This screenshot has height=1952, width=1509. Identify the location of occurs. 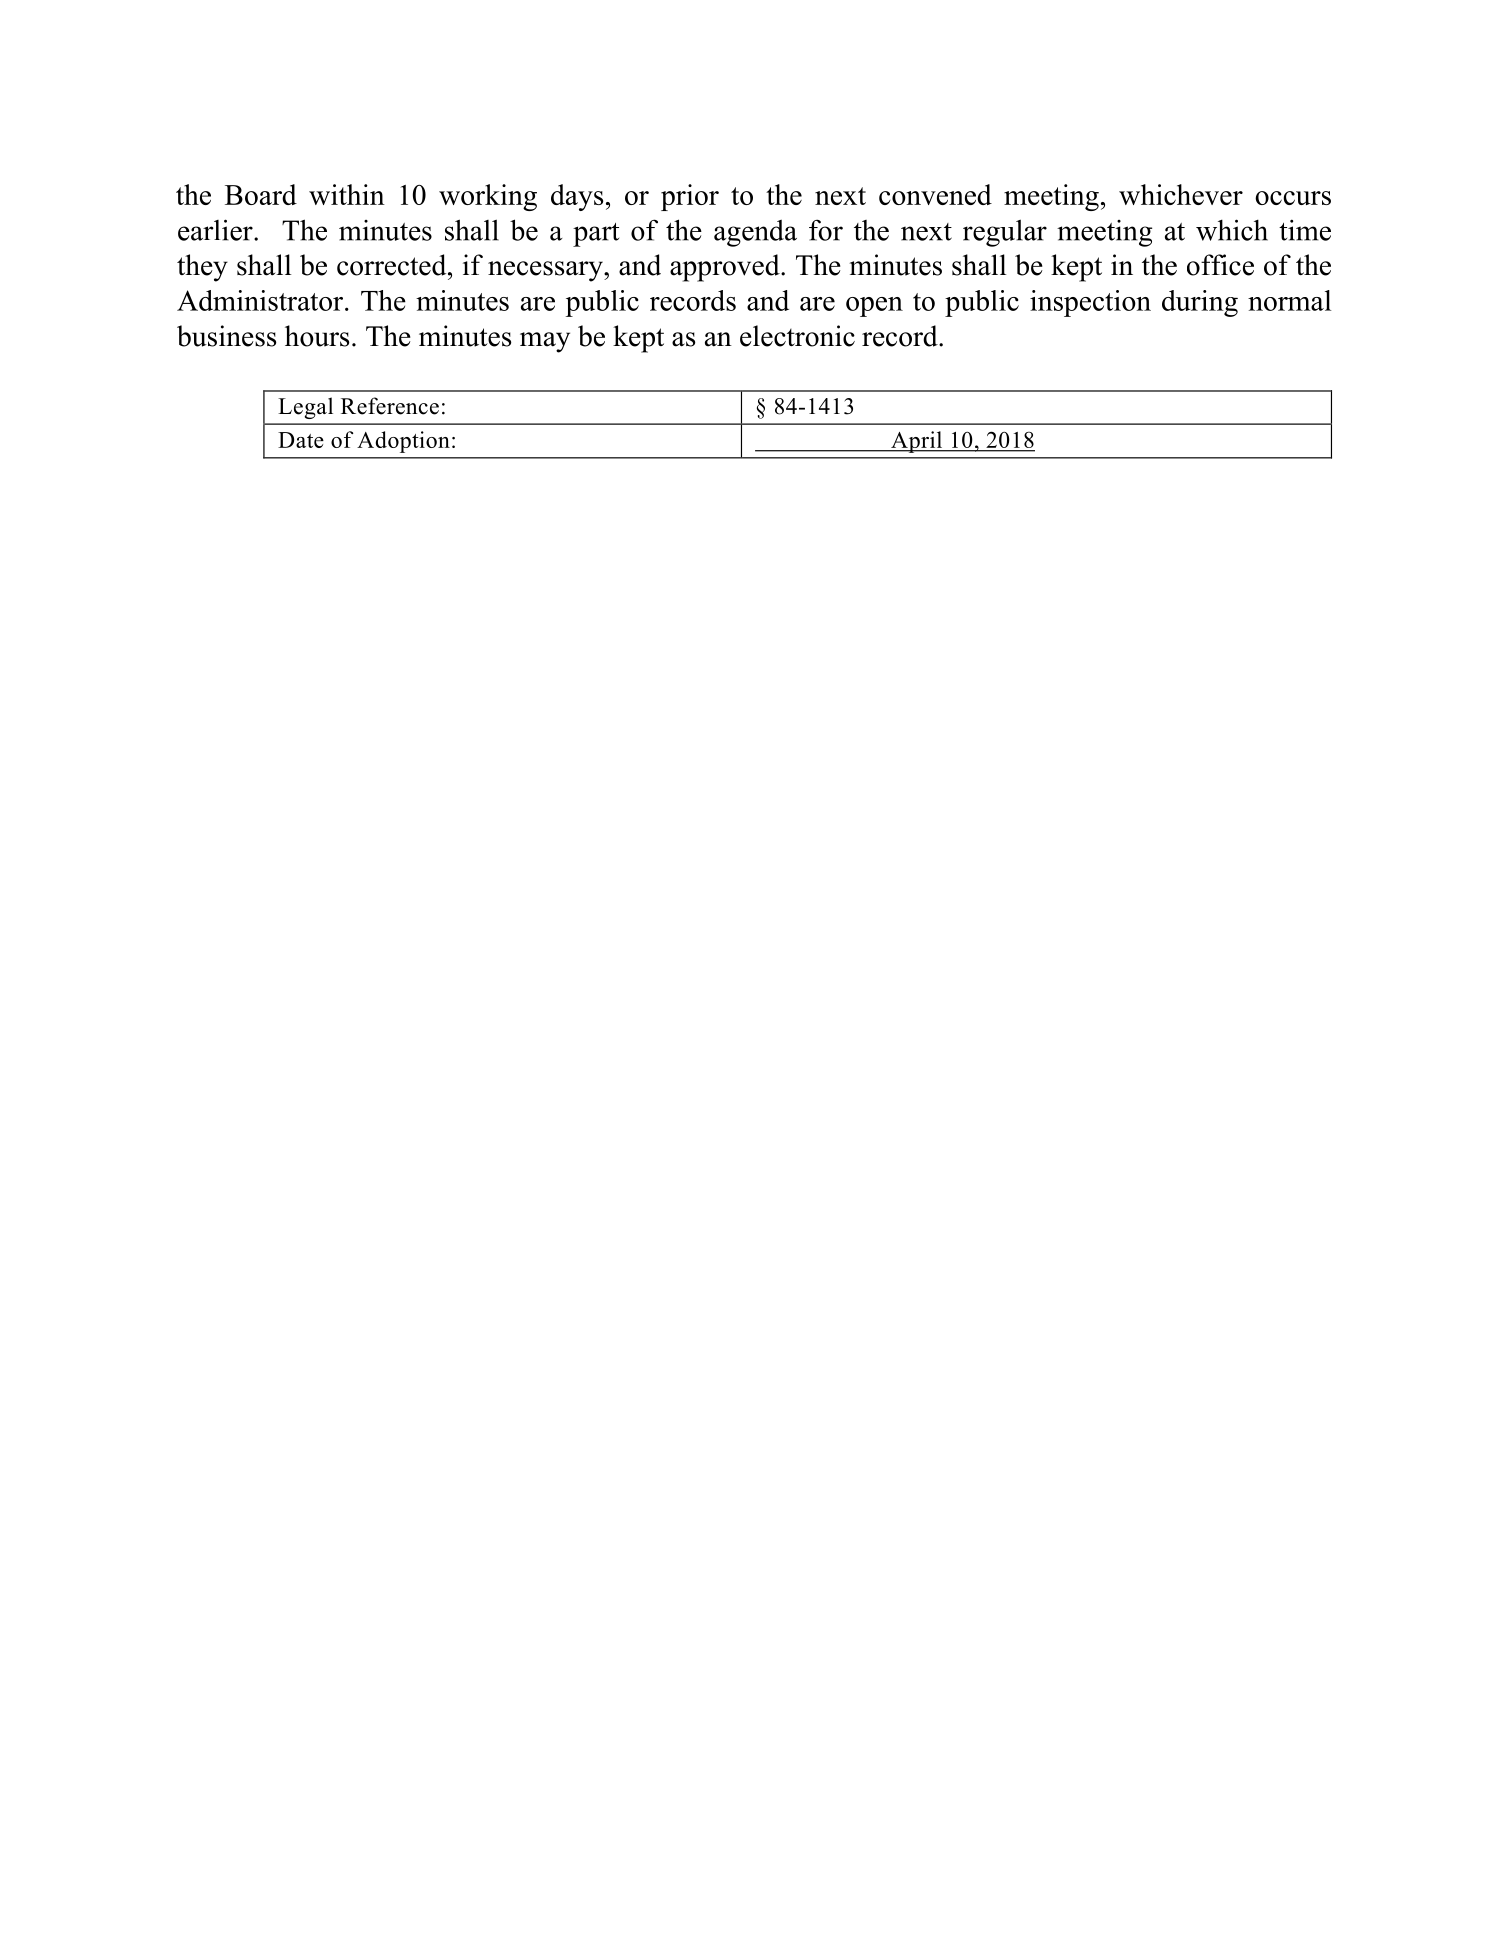
(1293, 198).
